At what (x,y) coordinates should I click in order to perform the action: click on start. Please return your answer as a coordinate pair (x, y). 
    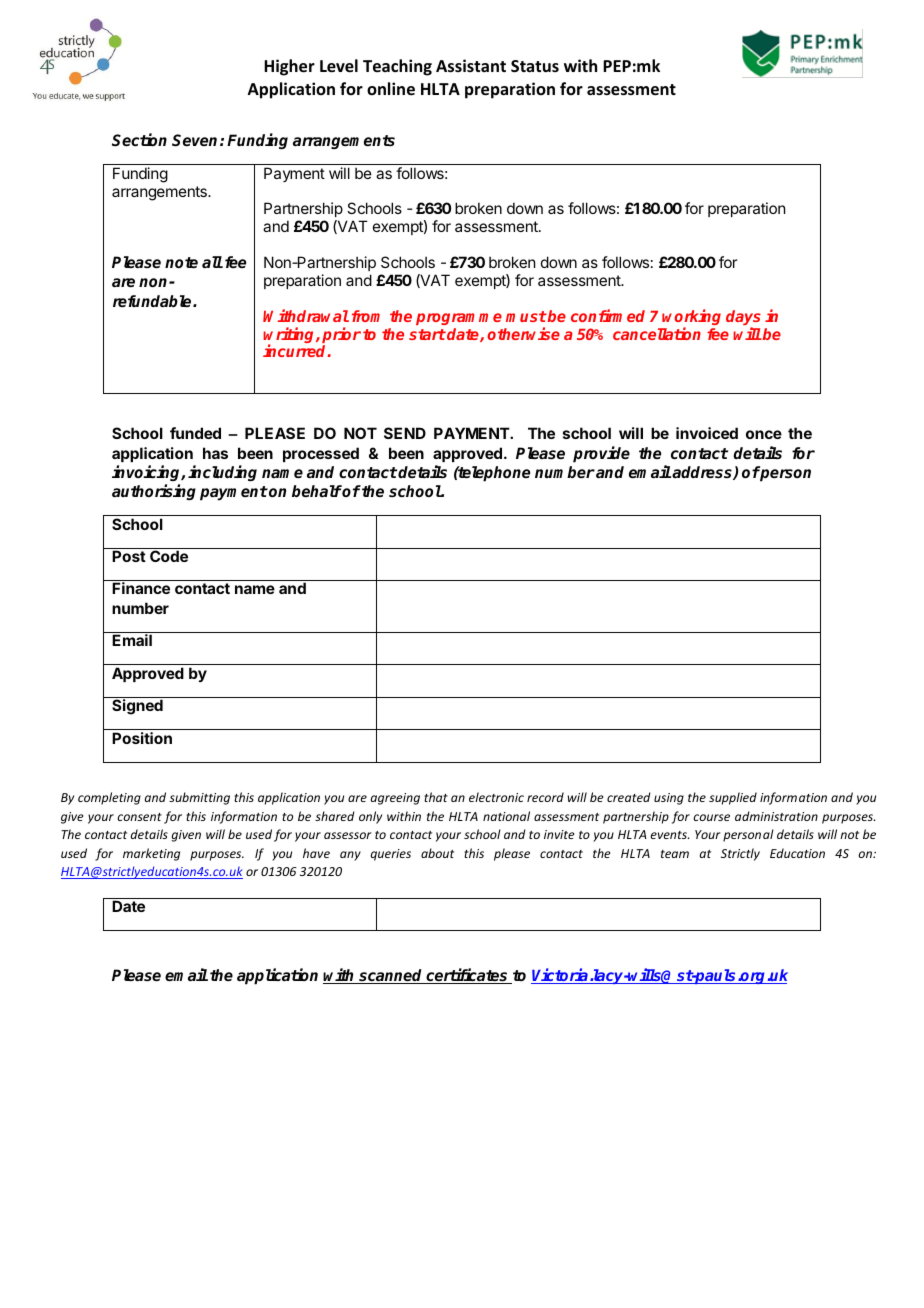
    Looking at the image, I should click on (427, 334).
